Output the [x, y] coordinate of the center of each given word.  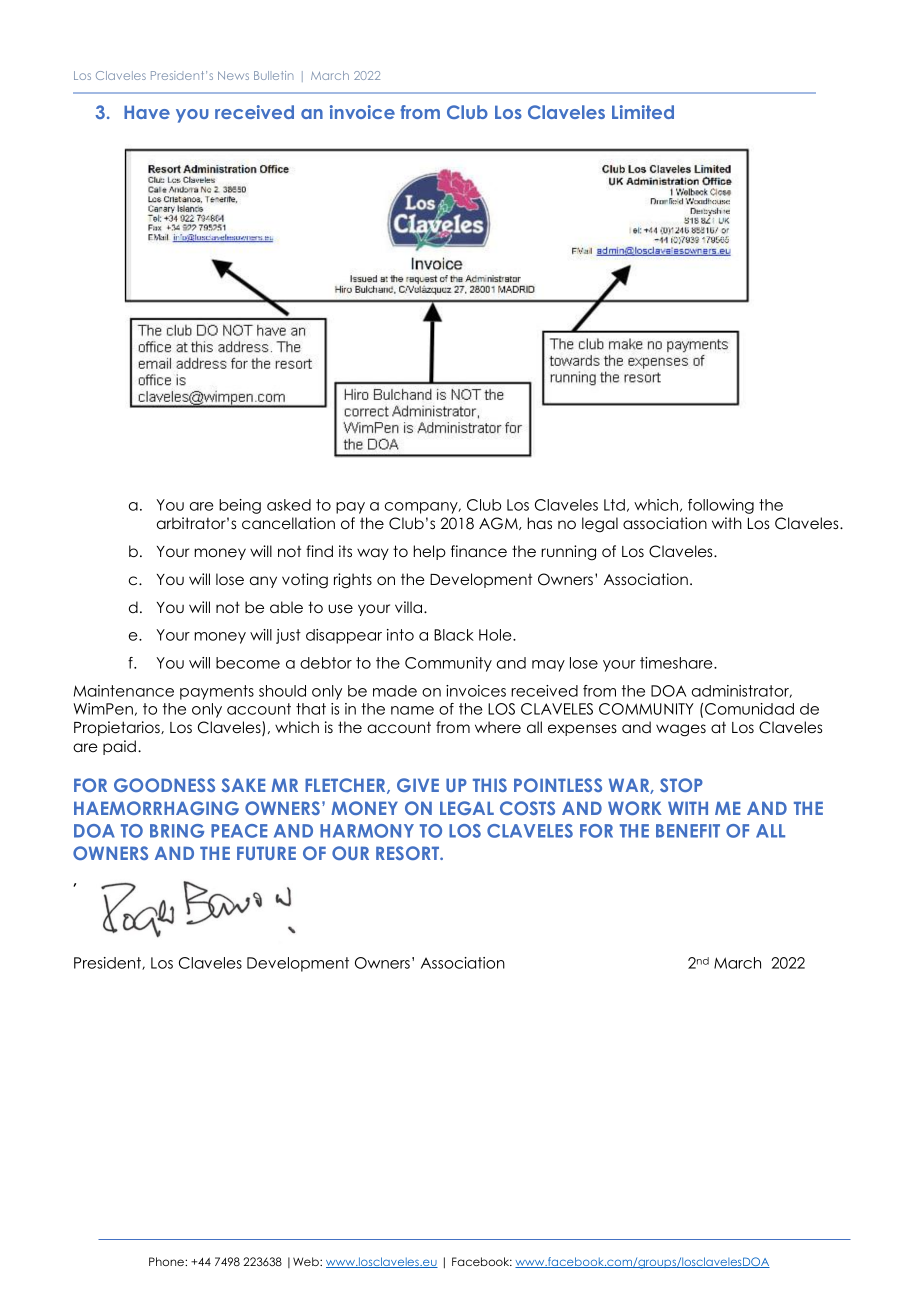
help [429, 552]
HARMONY [367, 831]
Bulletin [273, 75]
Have [147, 112]
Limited [643, 112]
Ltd [614, 505]
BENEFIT [688, 831]
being [240, 506]
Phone [167, 1261]
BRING [177, 831]
